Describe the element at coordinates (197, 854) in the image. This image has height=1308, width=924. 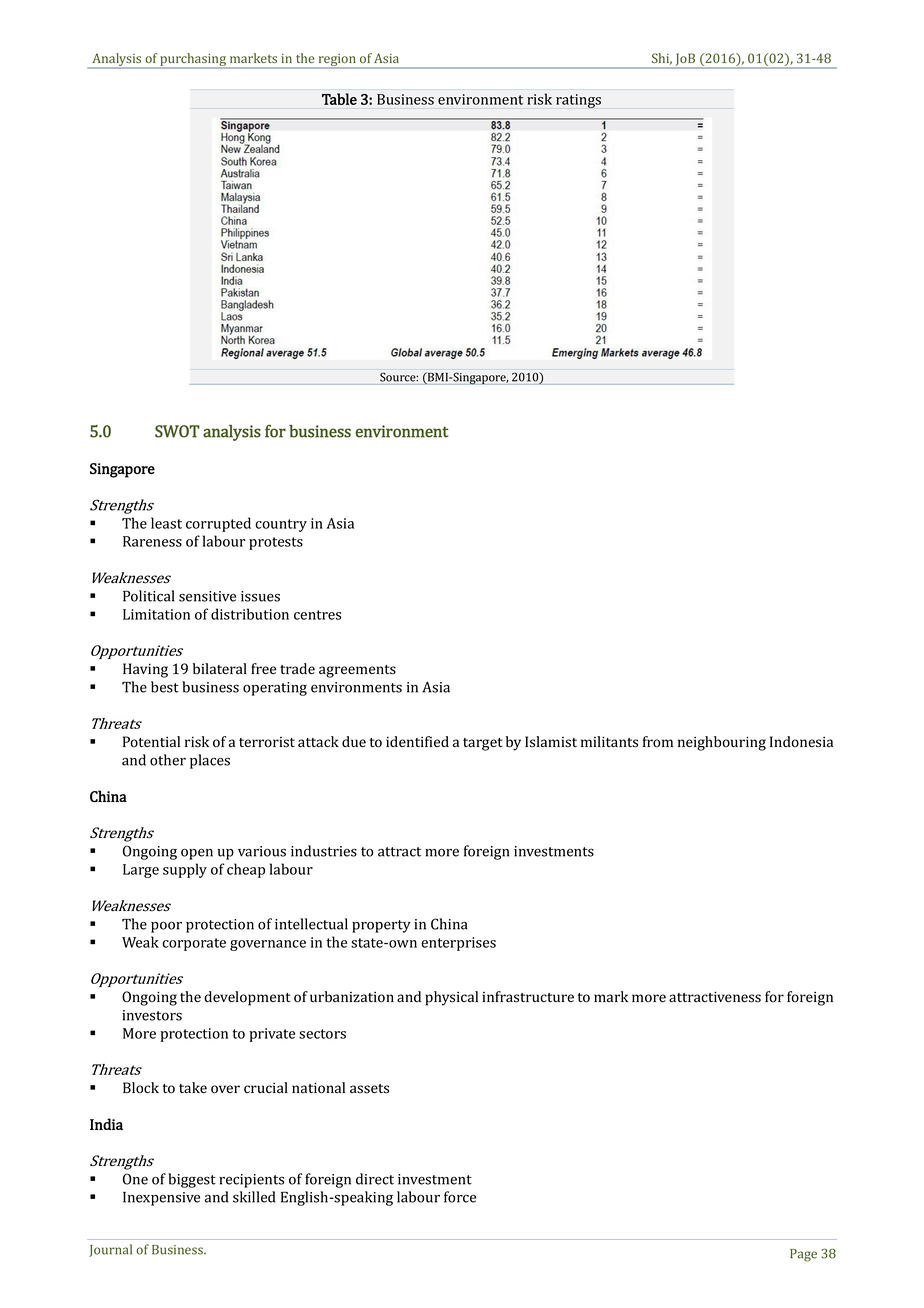
I see `open` at that location.
